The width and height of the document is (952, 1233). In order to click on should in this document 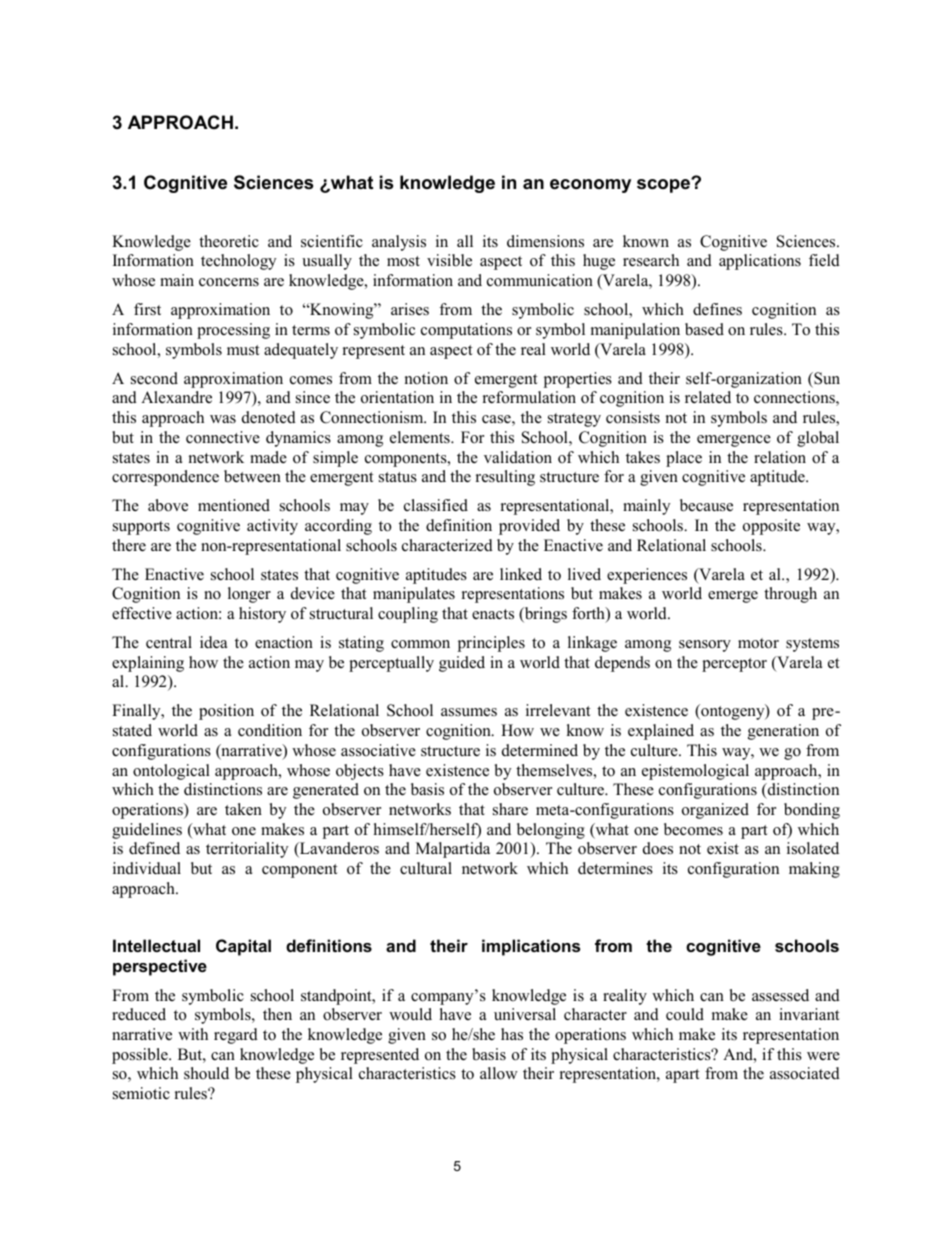, I will do `click(206, 1073)`.
